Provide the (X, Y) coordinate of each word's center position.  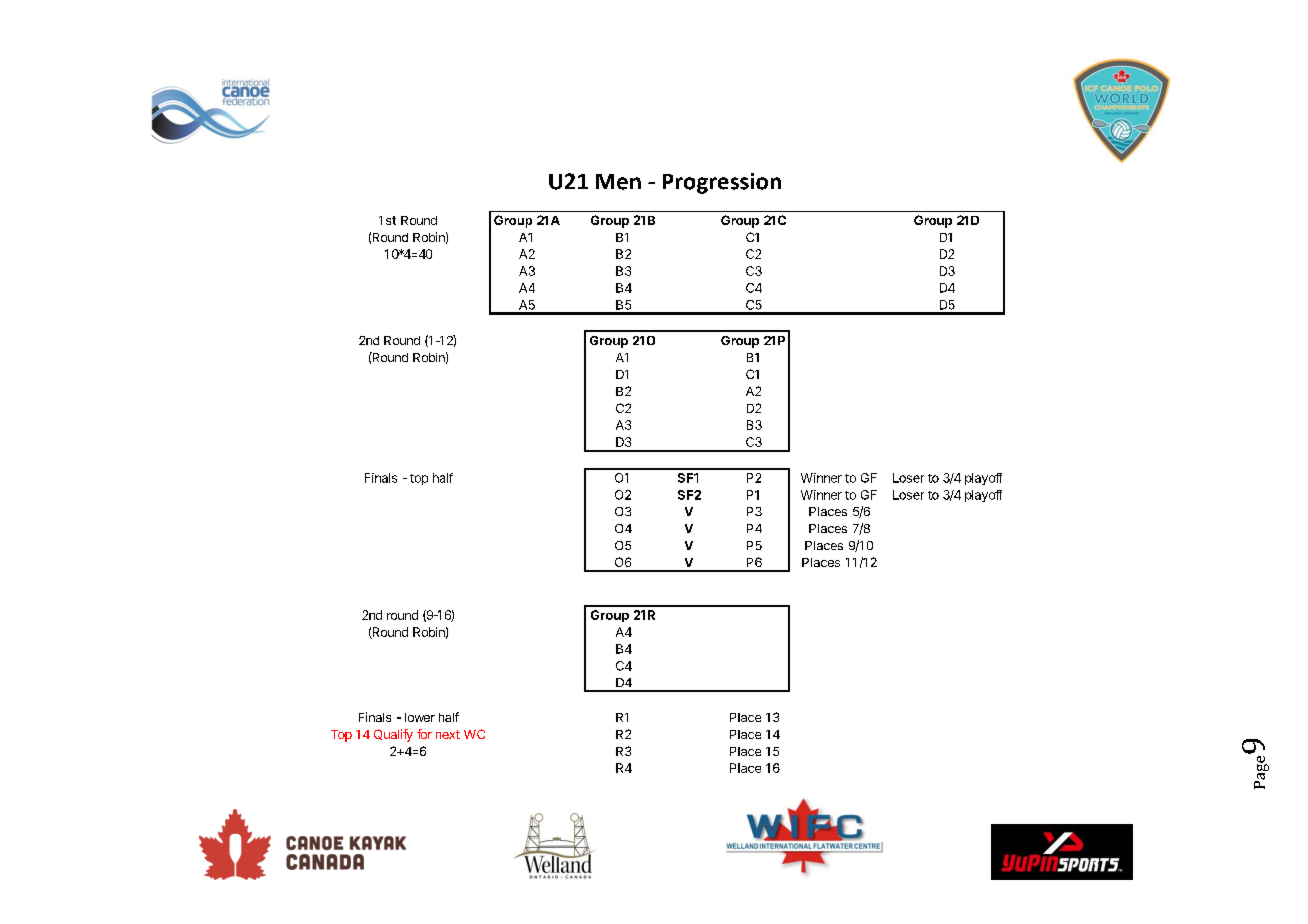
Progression (722, 183)
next (448, 734)
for (424, 734)
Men (618, 182)
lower (420, 717)
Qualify (393, 735)
